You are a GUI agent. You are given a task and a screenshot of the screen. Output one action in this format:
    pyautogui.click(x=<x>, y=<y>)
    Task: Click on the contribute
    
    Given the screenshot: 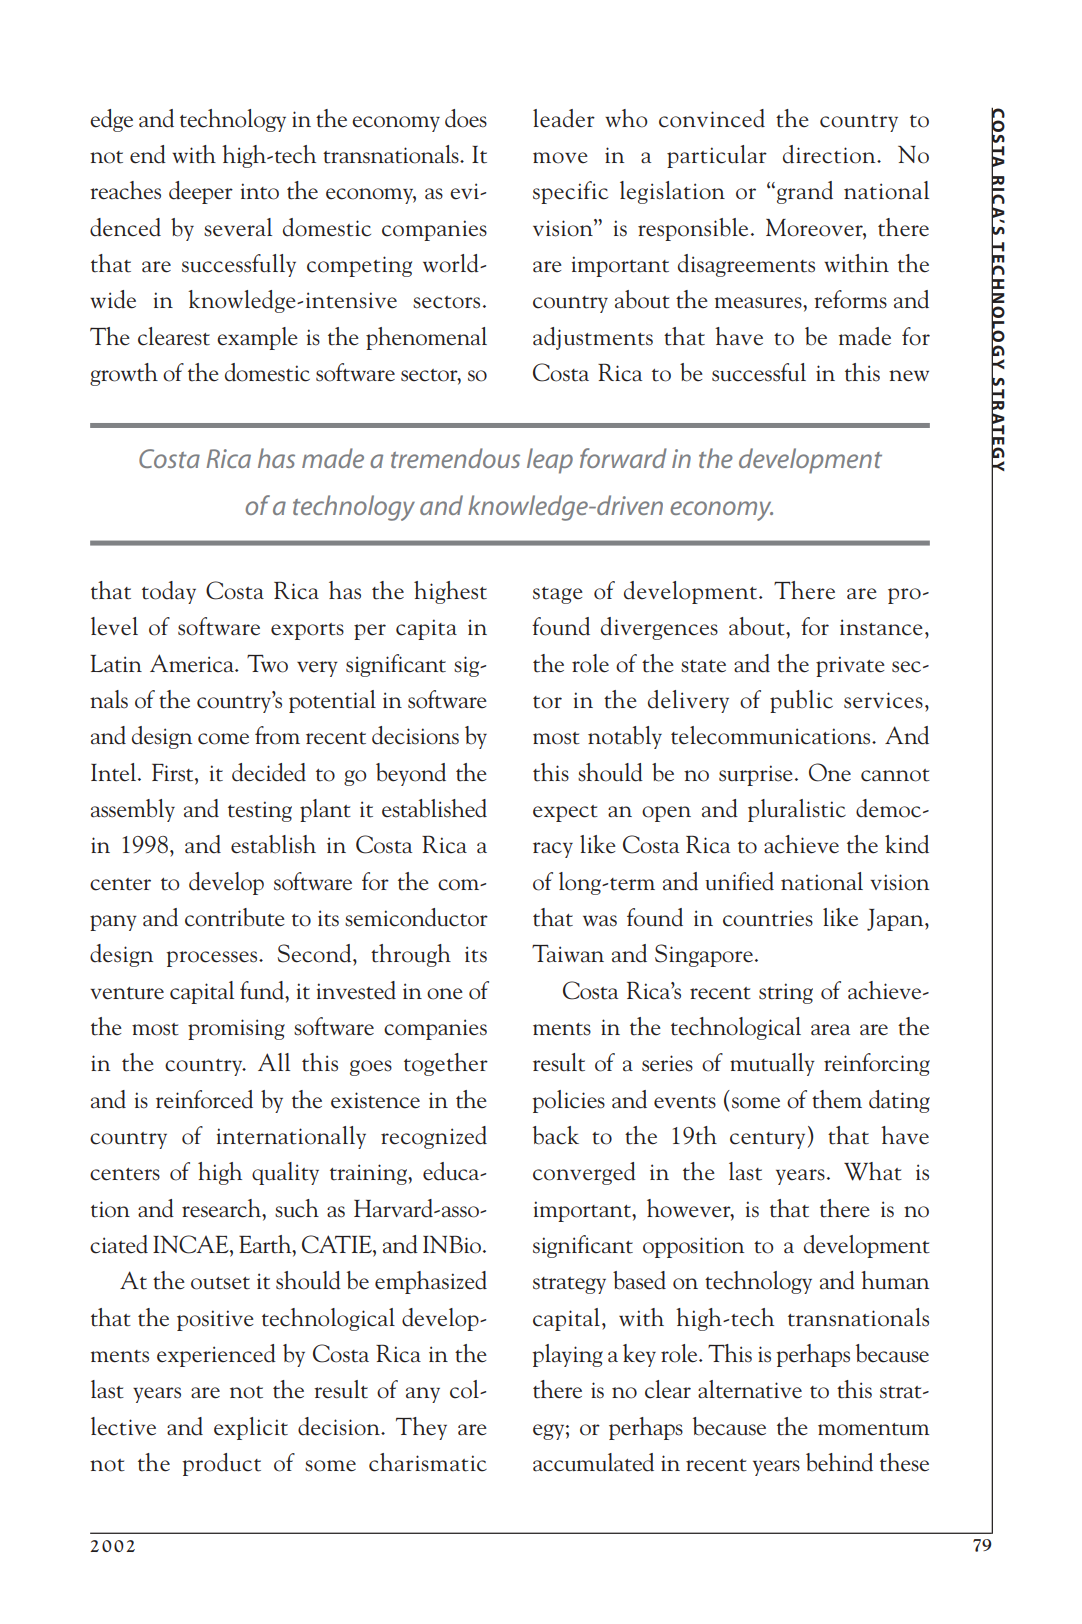 What is the action you would take?
    pyautogui.click(x=235, y=917)
